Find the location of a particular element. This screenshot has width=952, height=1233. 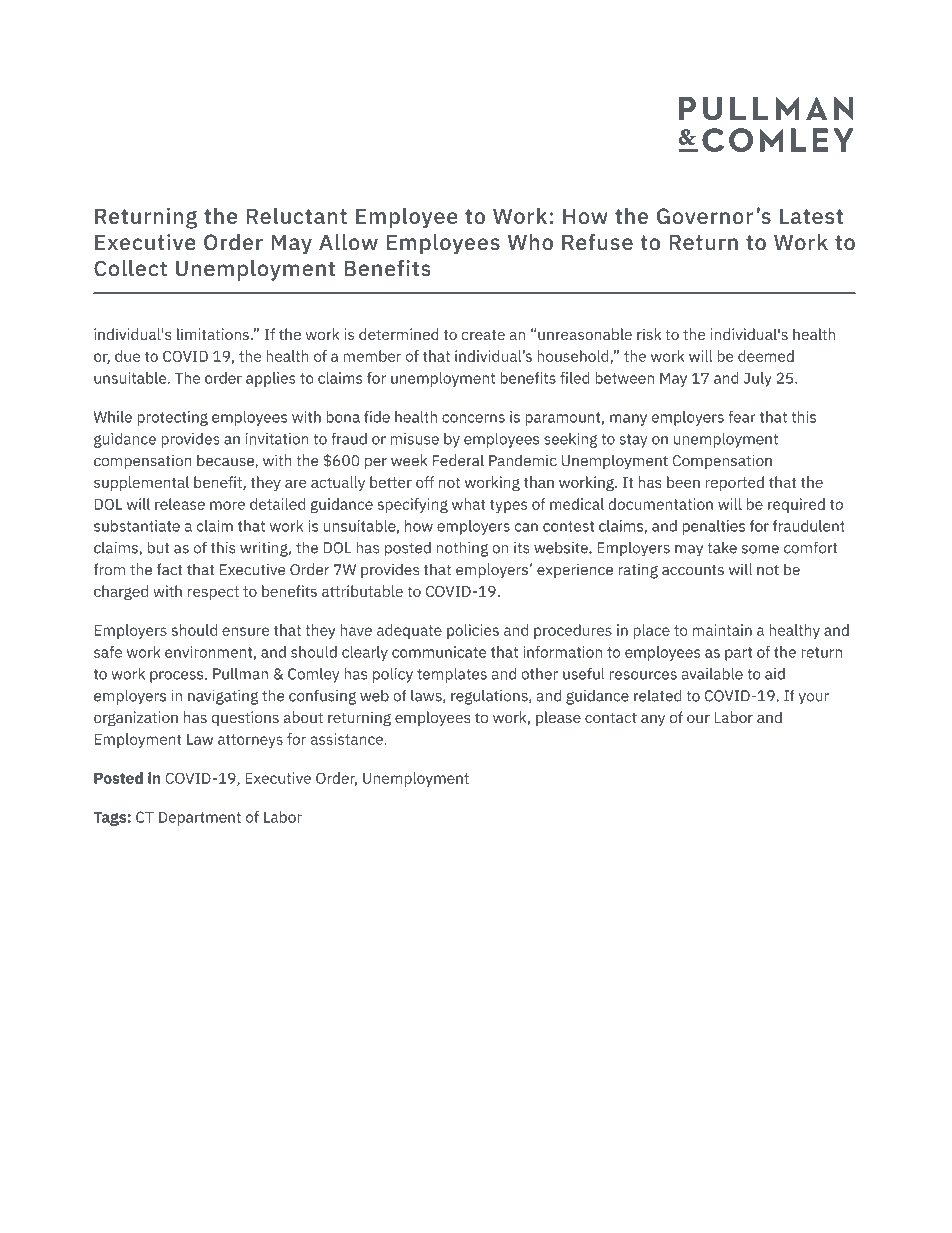

regulations is located at coordinates (490, 697).
